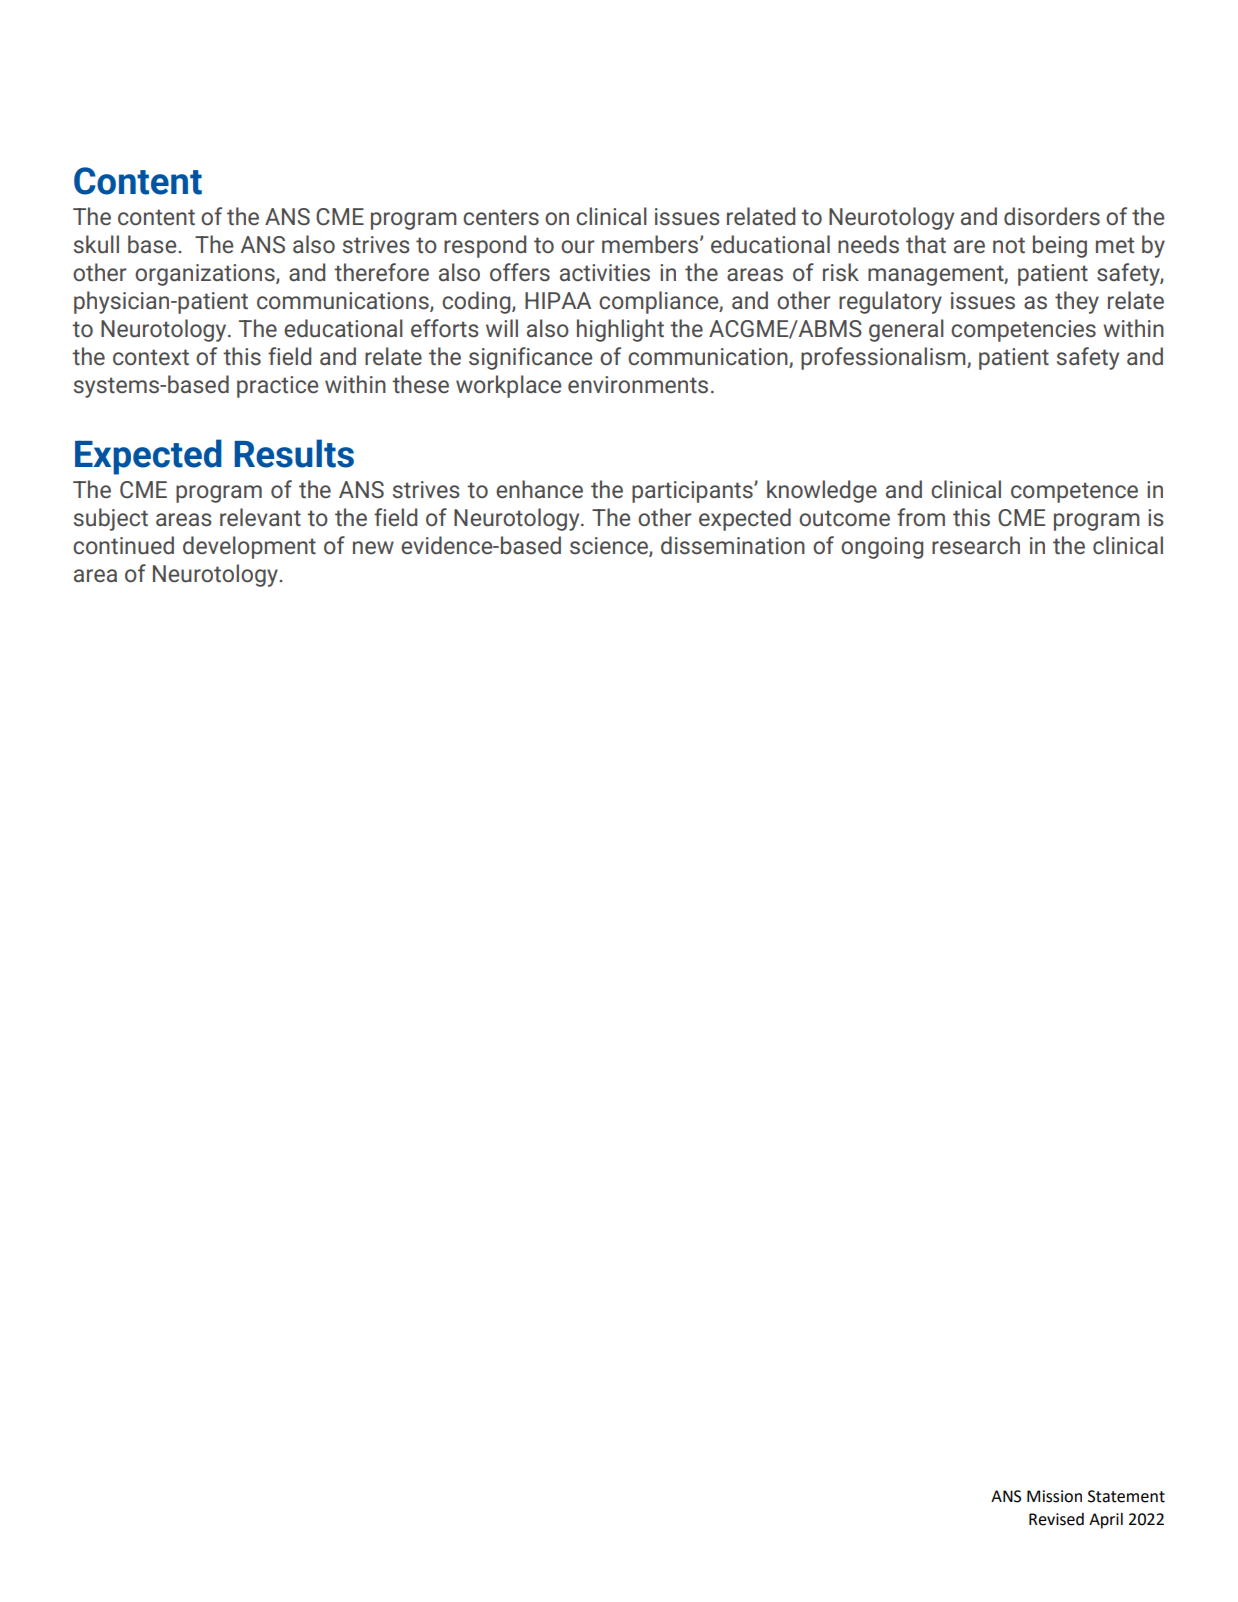  What do you see at coordinates (1126, 1496) in the document?
I see `Statement` at bounding box center [1126, 1496].
